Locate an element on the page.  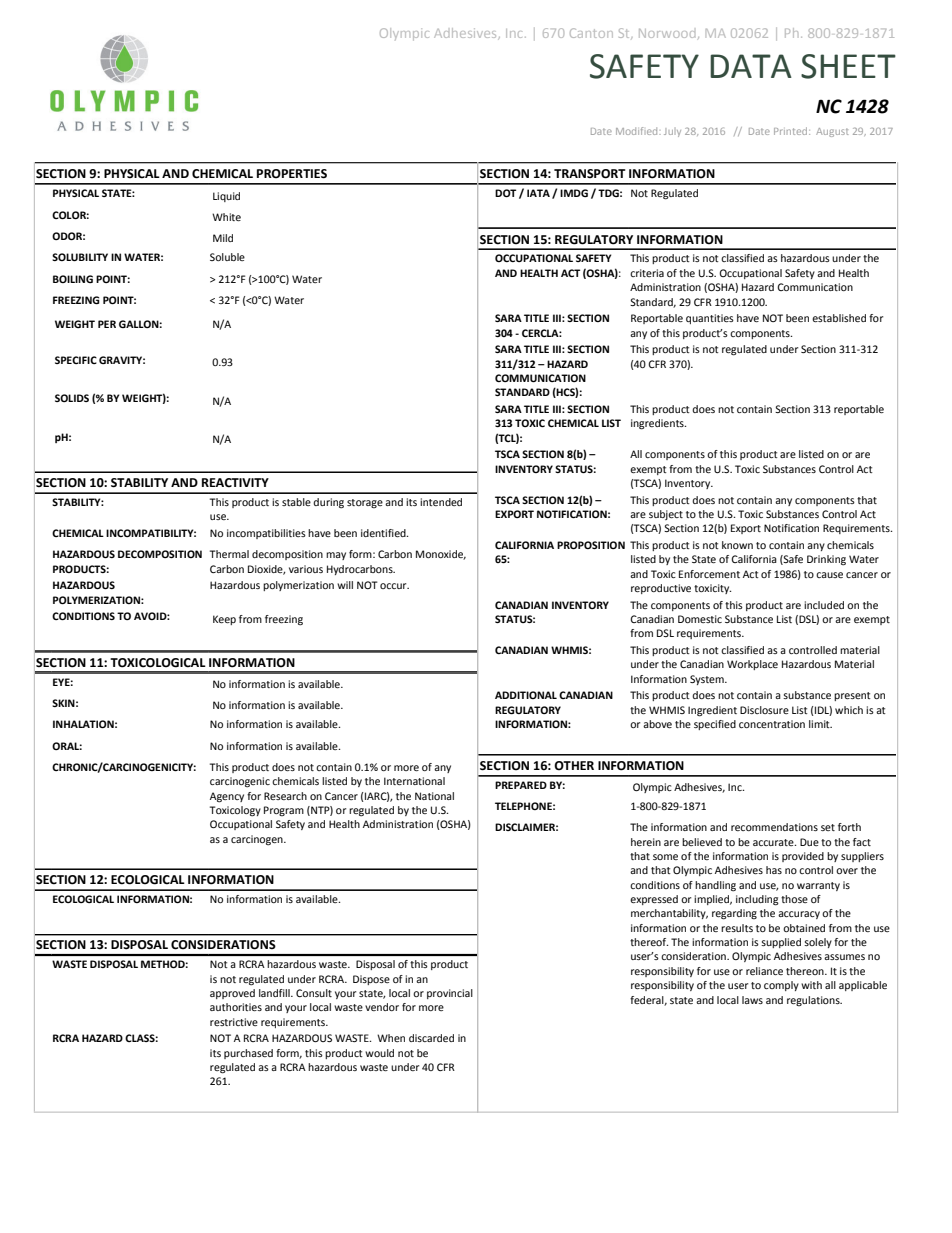
PROPERTIES is located at coordinates (292, 174).
